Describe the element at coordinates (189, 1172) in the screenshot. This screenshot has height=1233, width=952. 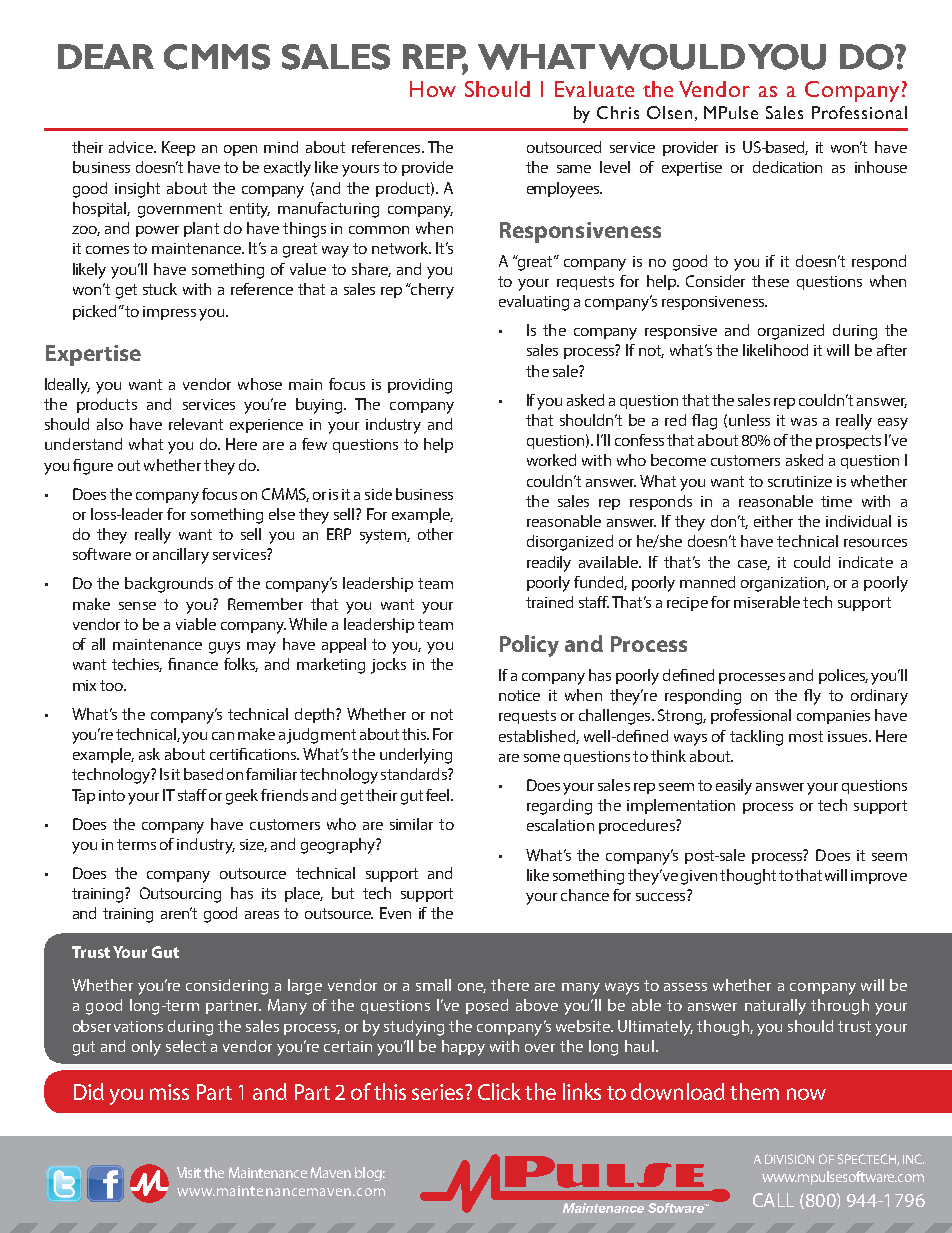
I see `Visit` at that location.
